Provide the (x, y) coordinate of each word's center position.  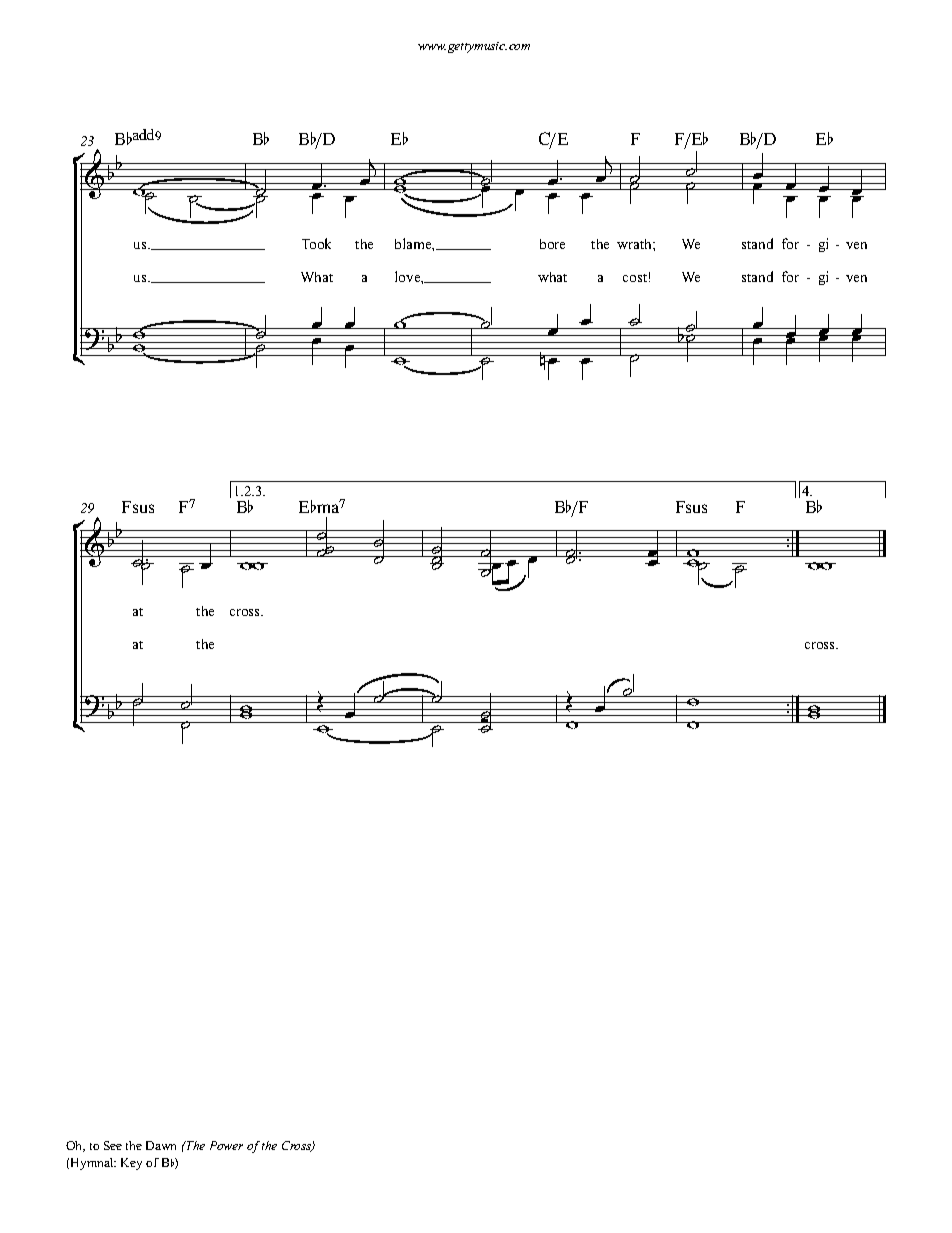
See (113, 1145)
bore (552, 244)
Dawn (161, 1145)
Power (226, 1145)
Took (316, 243)
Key (131, 1164)
